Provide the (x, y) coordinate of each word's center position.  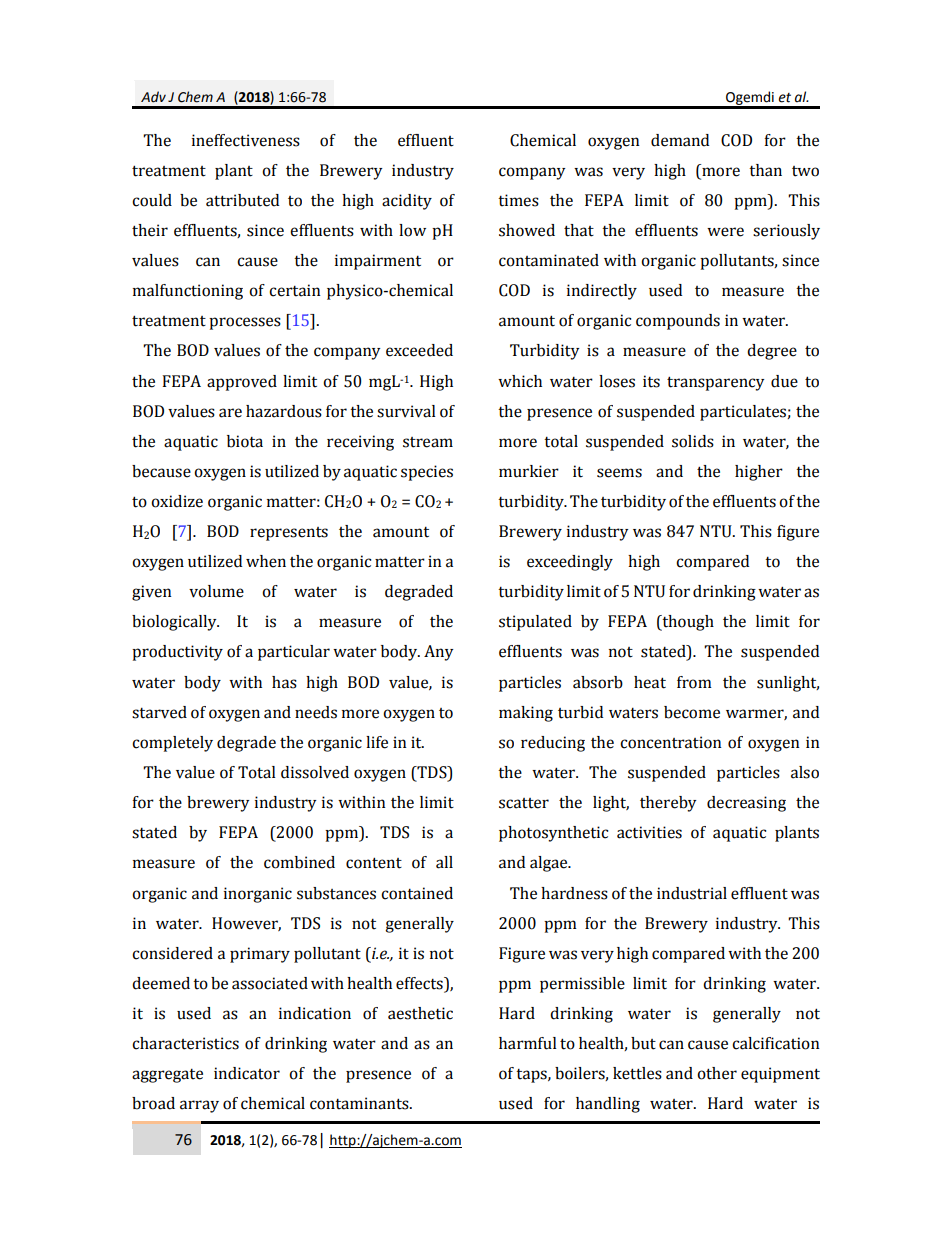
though (687, 623)
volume (216, 591)
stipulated (535, 623)
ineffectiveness (246, 140)
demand (680, 140)
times (518, 200)
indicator (247, 1073)
